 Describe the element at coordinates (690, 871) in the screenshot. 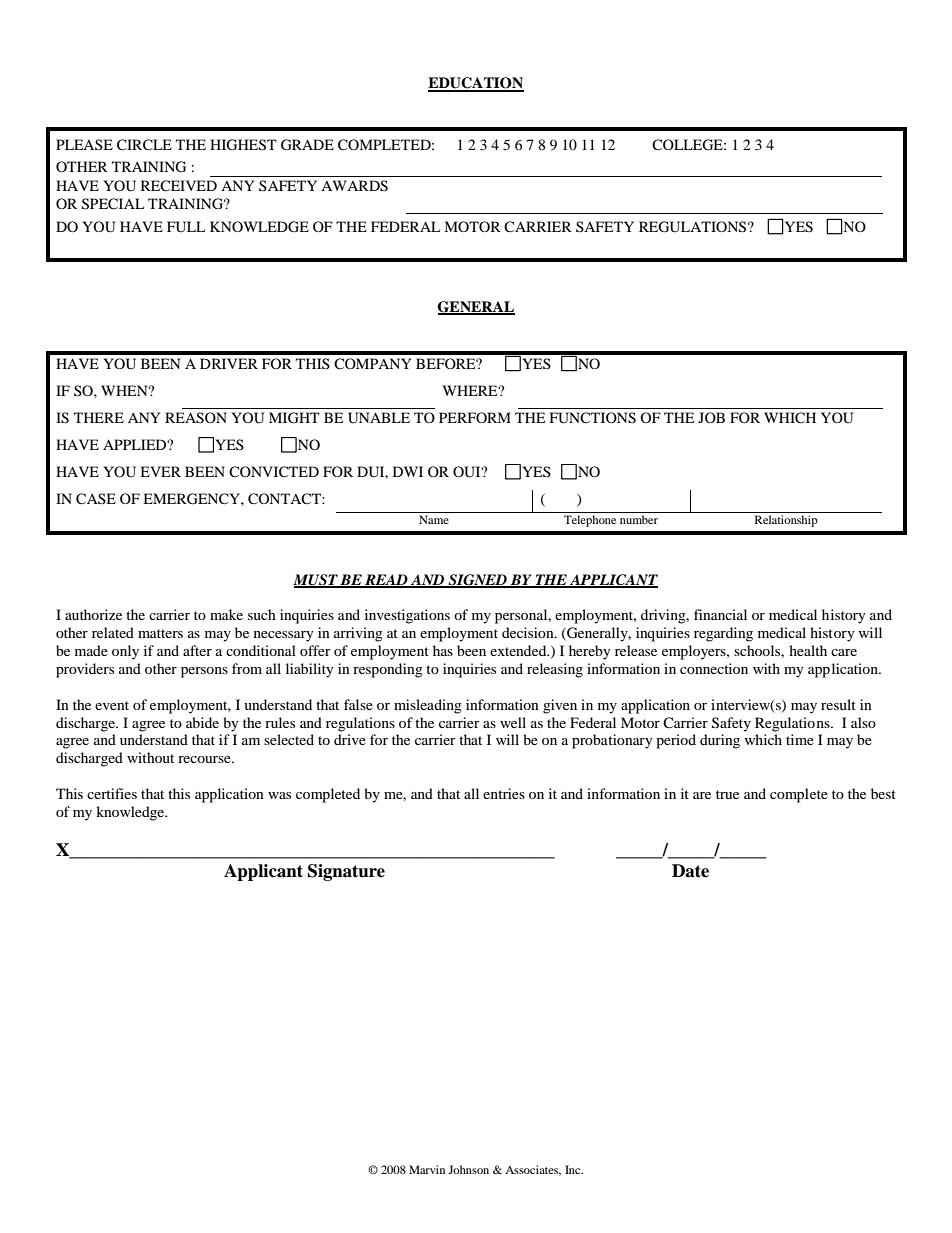

I see `Date` at that location.
